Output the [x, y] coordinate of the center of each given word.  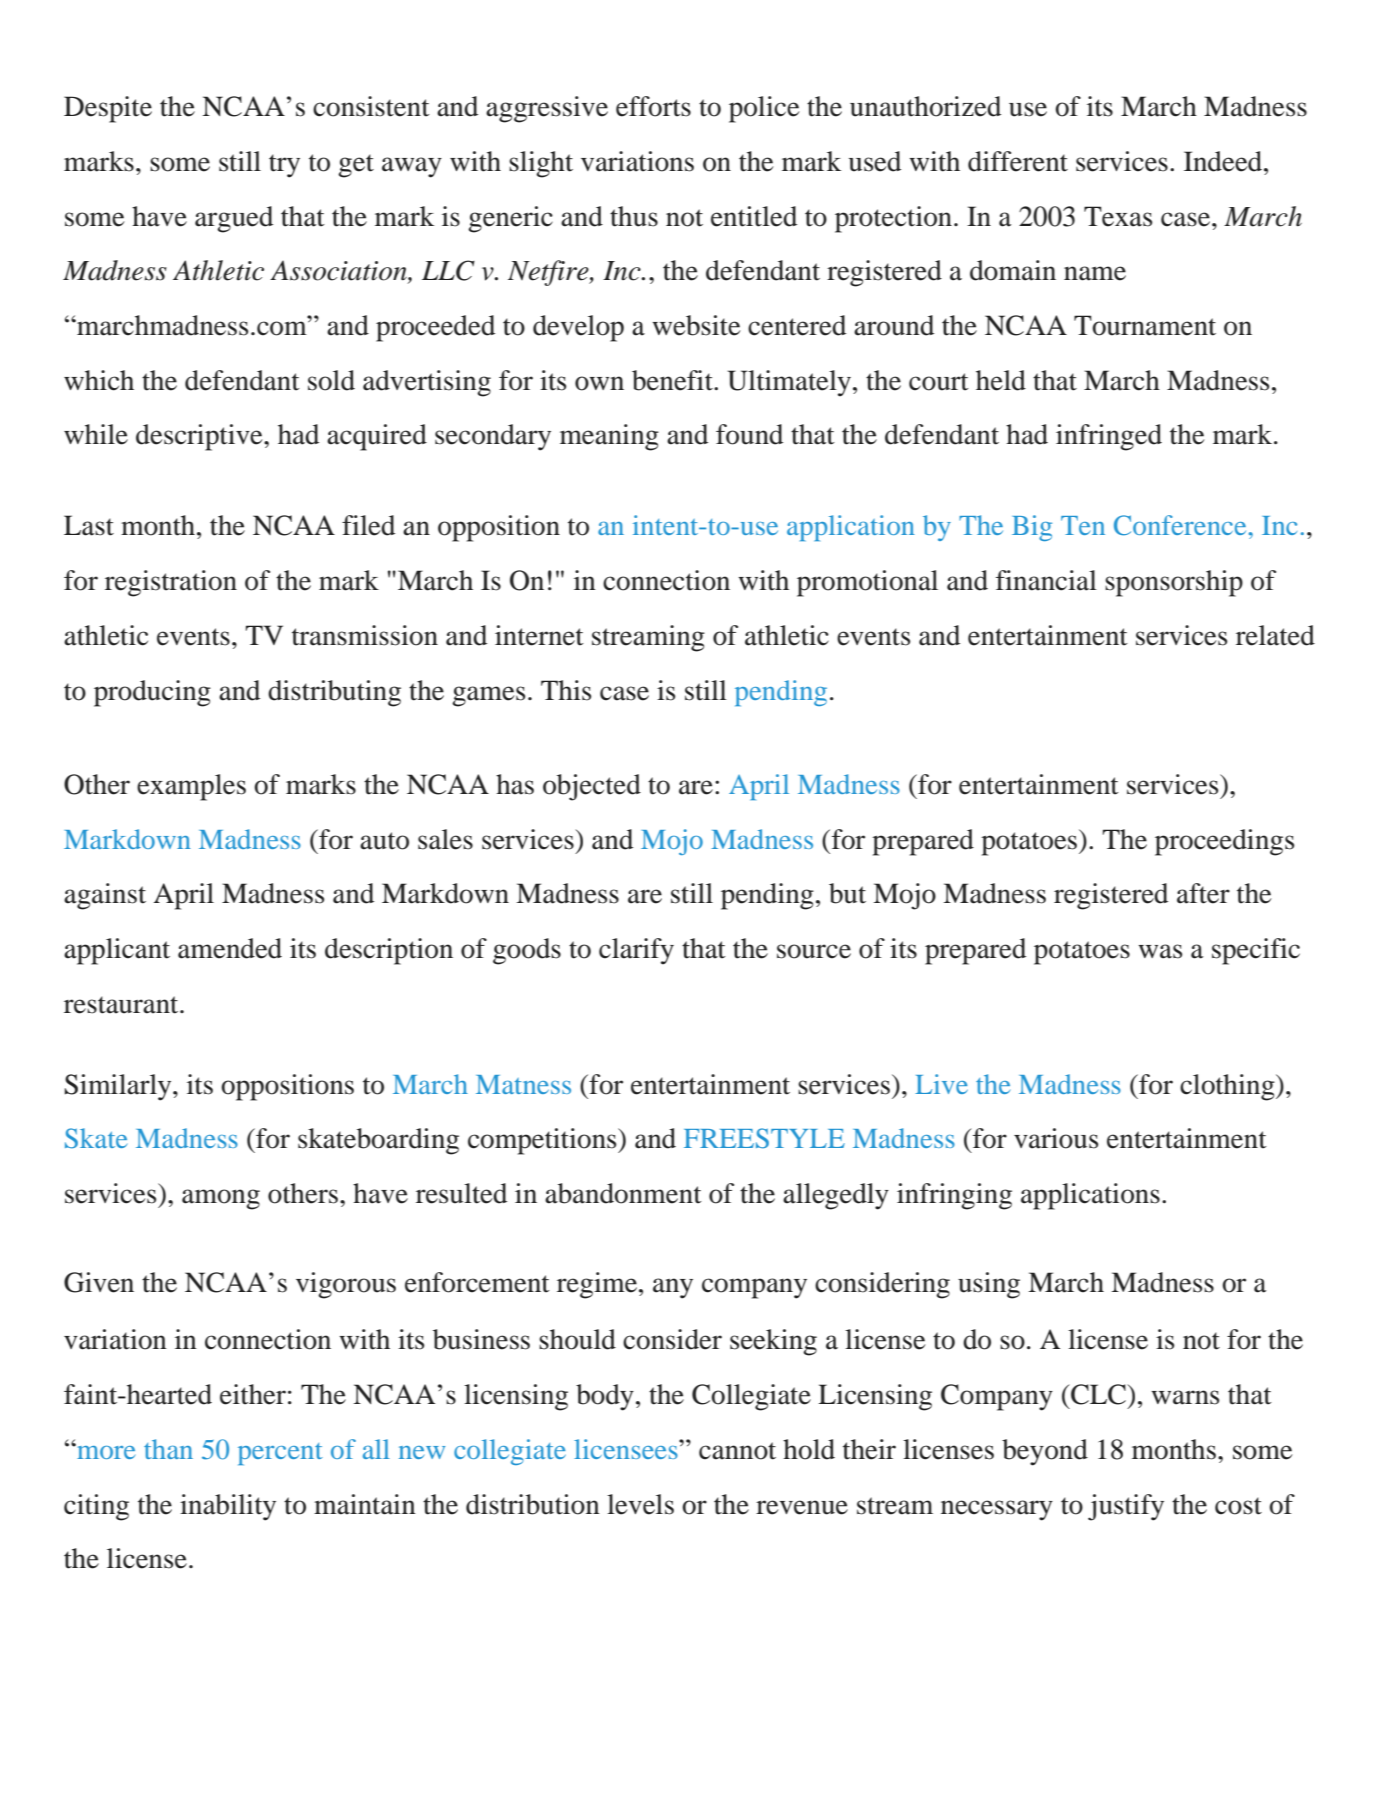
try [284, 166]
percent [280, 1454]
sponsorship [1174, 583]
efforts [653, 106]
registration [171, 583]
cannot [737, 1451]
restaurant [122, 1005]
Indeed [1224, 161]
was [1160, 951]
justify [1126, 1507]
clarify [636, 951]
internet [539, 635]
